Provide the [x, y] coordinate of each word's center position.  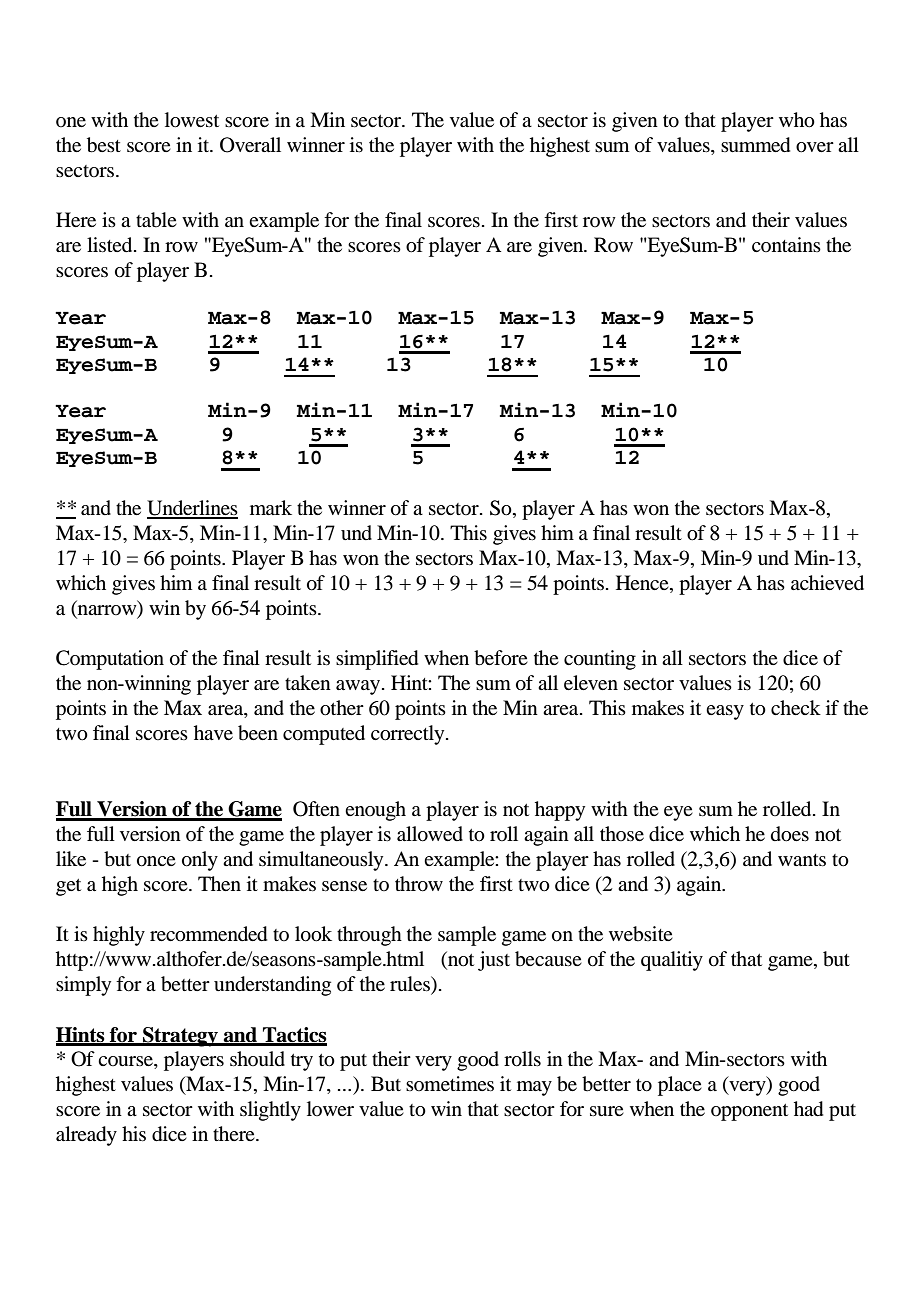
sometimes [450, 1083]
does [790, 834]
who [797, 120]
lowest [192, 120]
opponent [749, 1112]
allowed [430, 834]
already [86, 1136]
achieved [827, 583]
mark [271, 507]
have [213, 733]
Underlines [192, 509]
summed [755, 145]
